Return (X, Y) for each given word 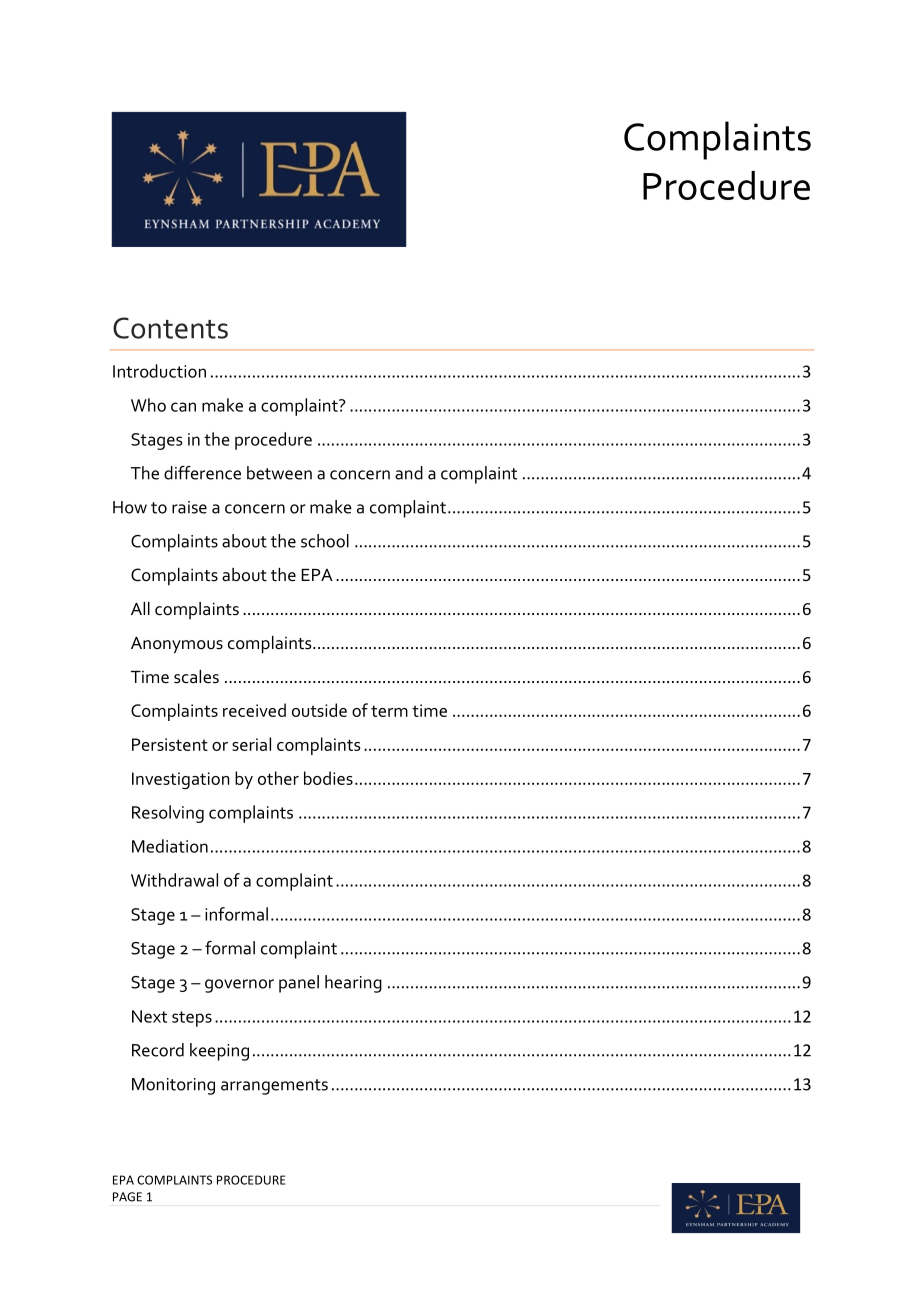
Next (149, 1016)
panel (299, 984)
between (279, 473)
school (325, 541)
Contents (170, 328)
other (278, 778)
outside (319, 710)
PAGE (127, 1197)
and (409, 473)
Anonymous (177, 645)
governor (239, 986)
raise (189, 507)
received (254, 710)
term (389, 711)
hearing (353, 984)
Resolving (168, 814)
